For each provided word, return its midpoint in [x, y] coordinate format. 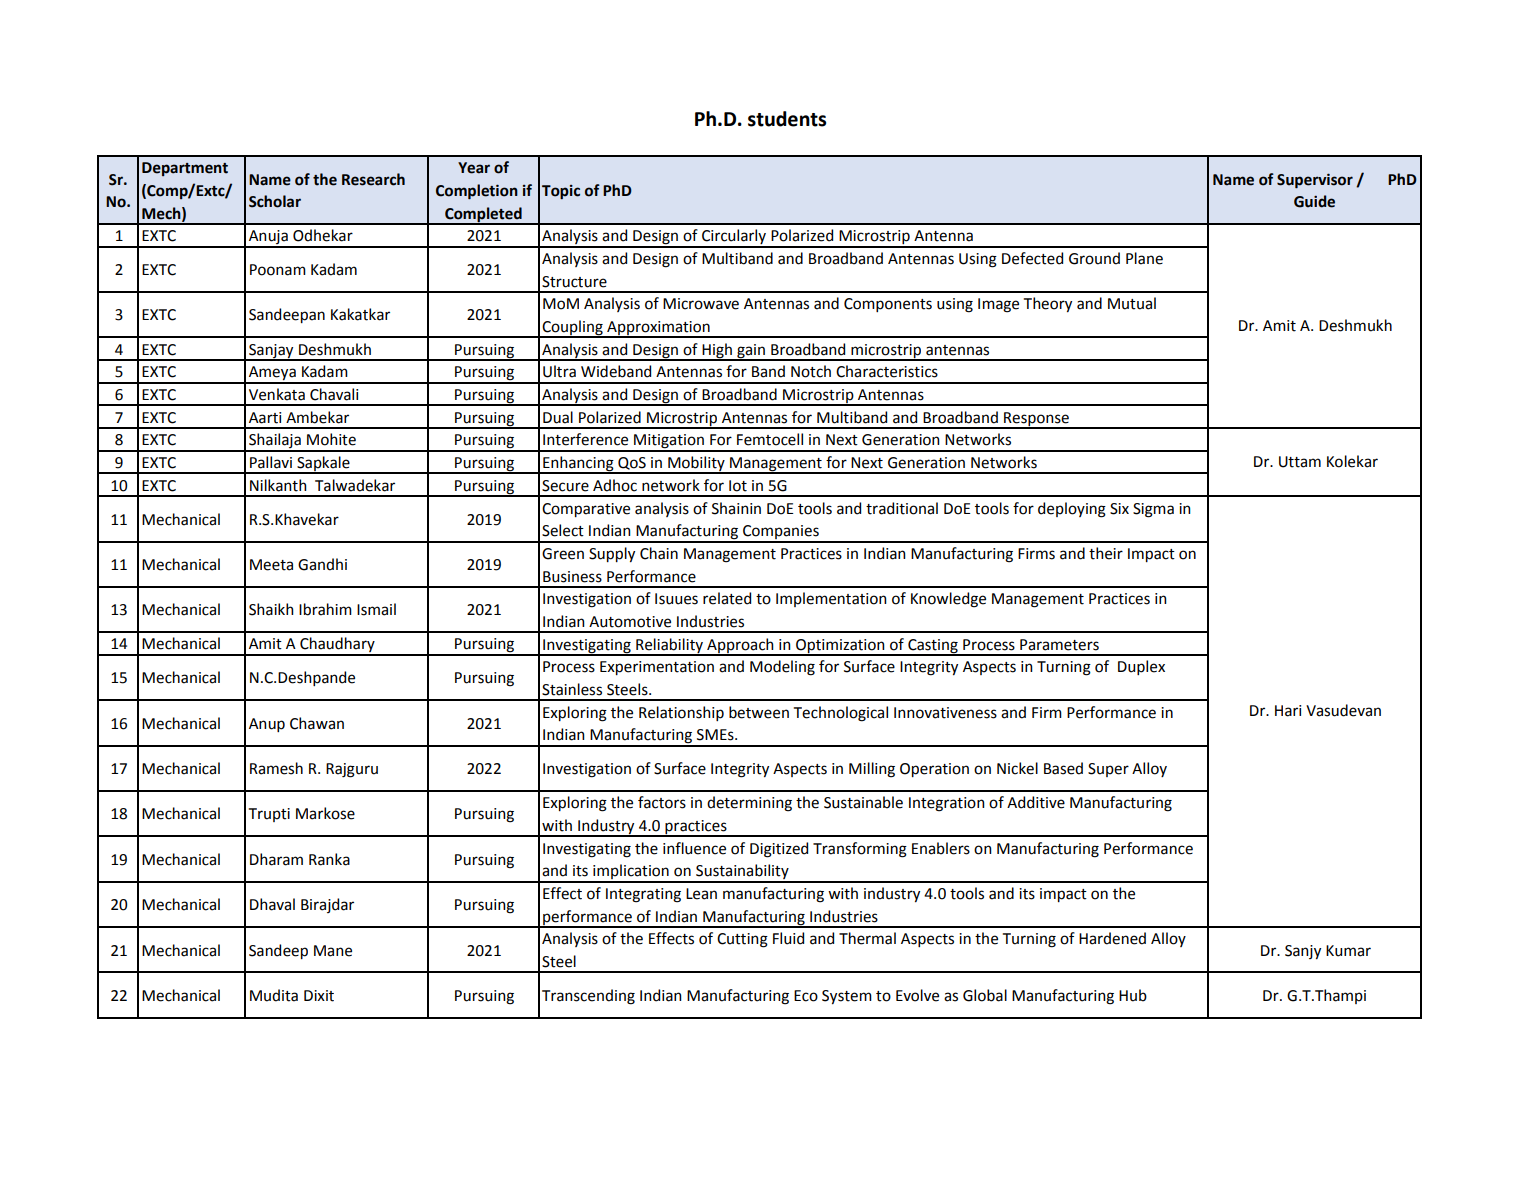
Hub [1133, 995]
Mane [333, 951]
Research [373, 179]
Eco [806, 996]
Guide [1314, 201]
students [787, 119]
